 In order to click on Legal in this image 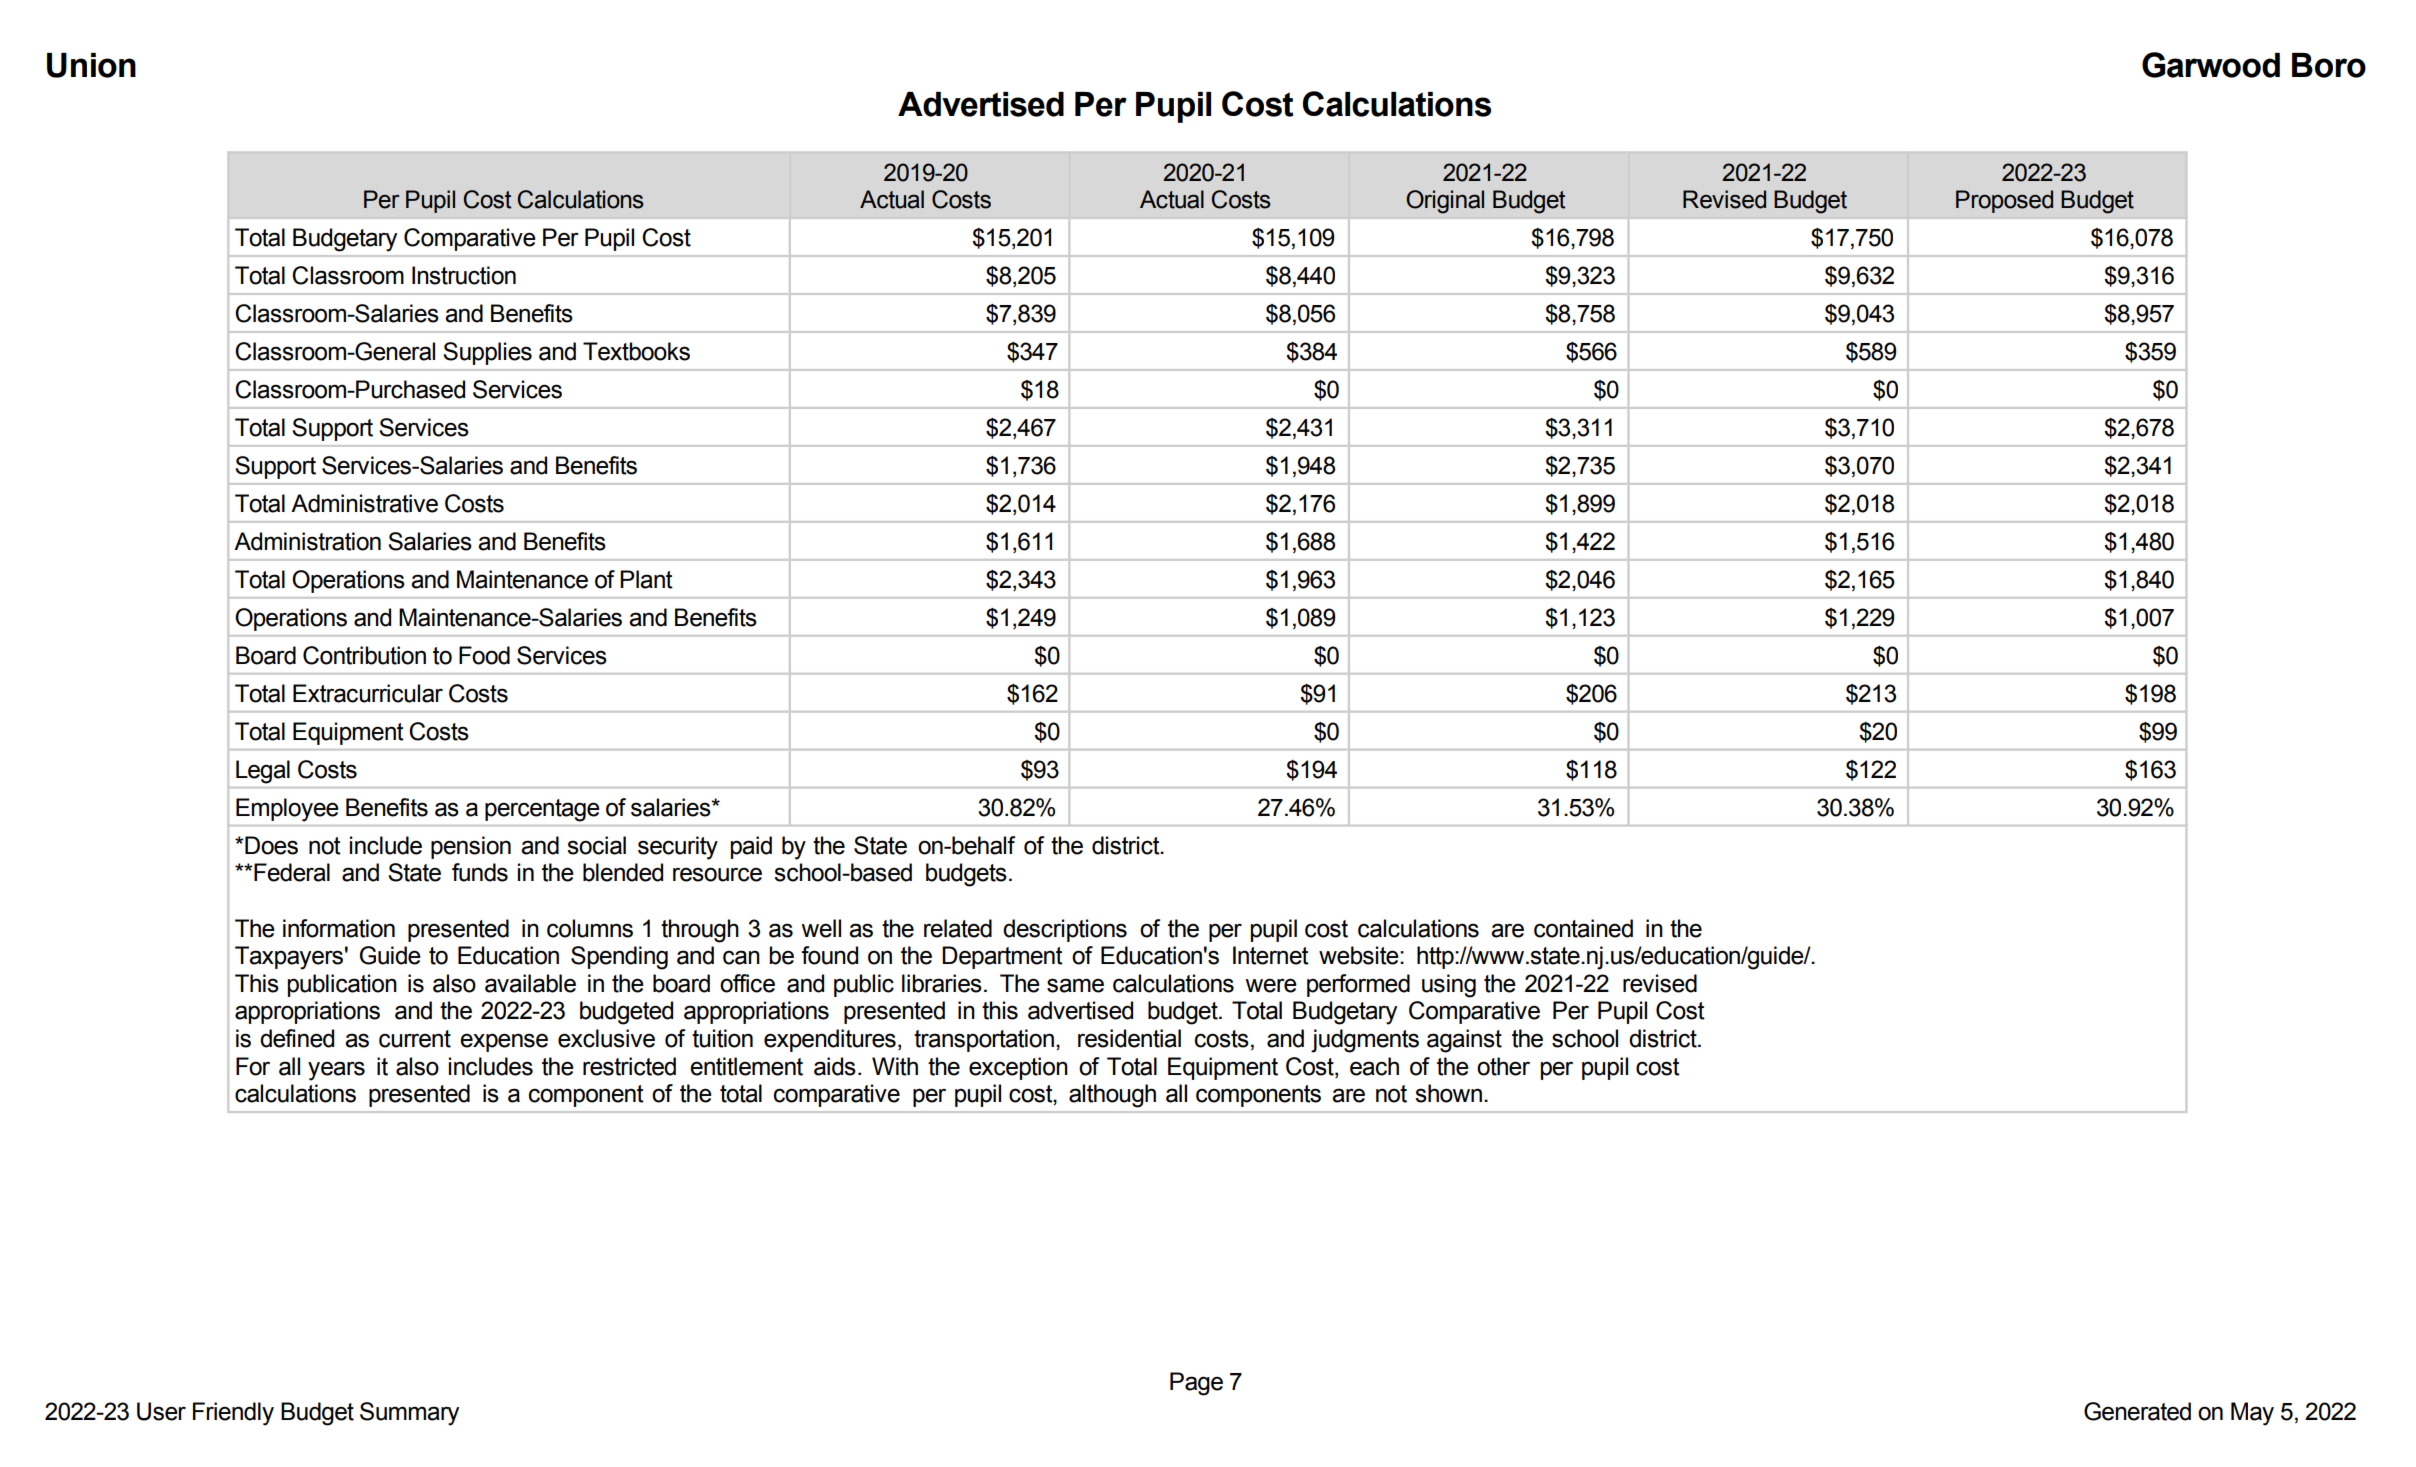, I will do `click(263, 772)`.
